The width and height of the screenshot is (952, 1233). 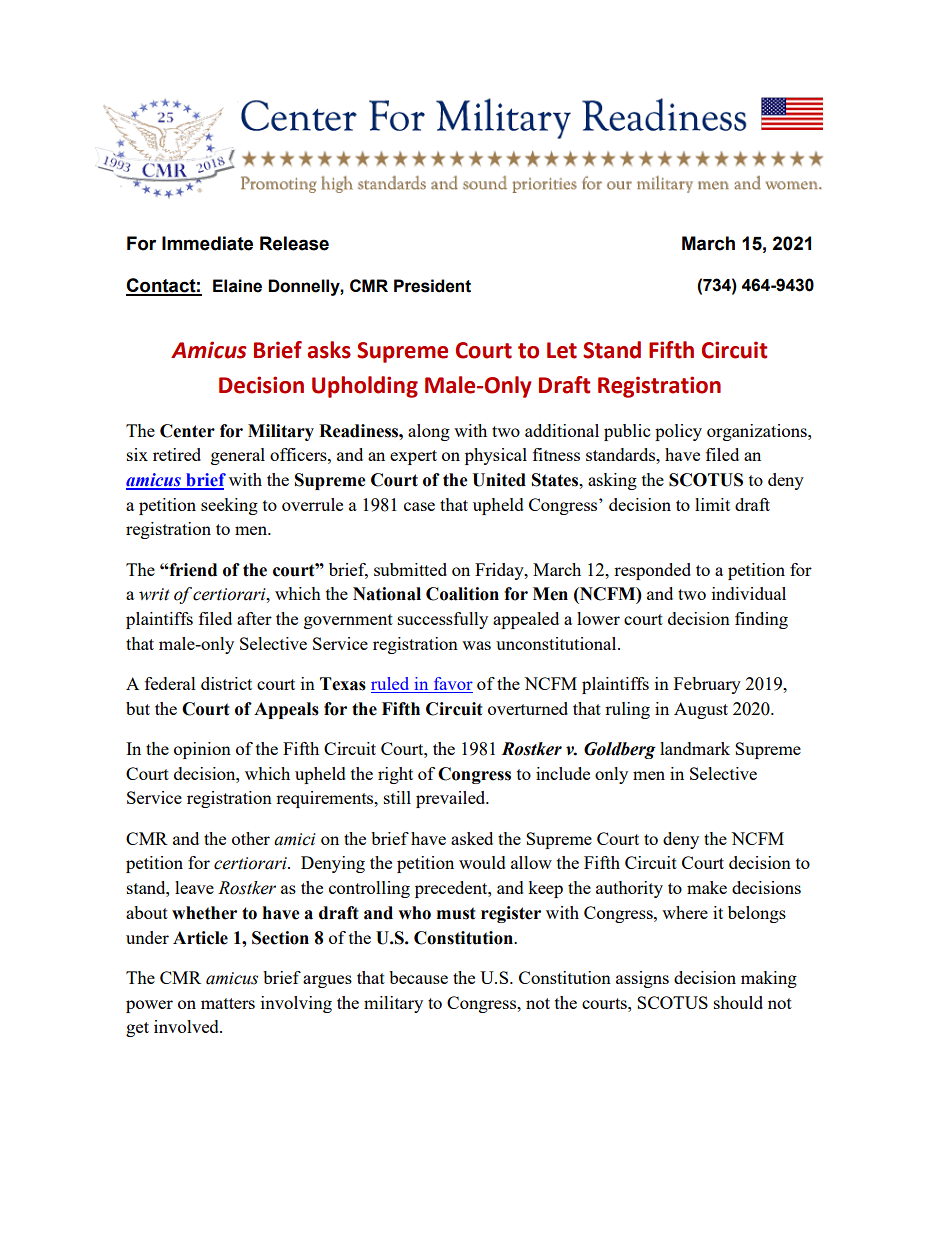 I want to click on matters, so click(x=228, y=1003).
